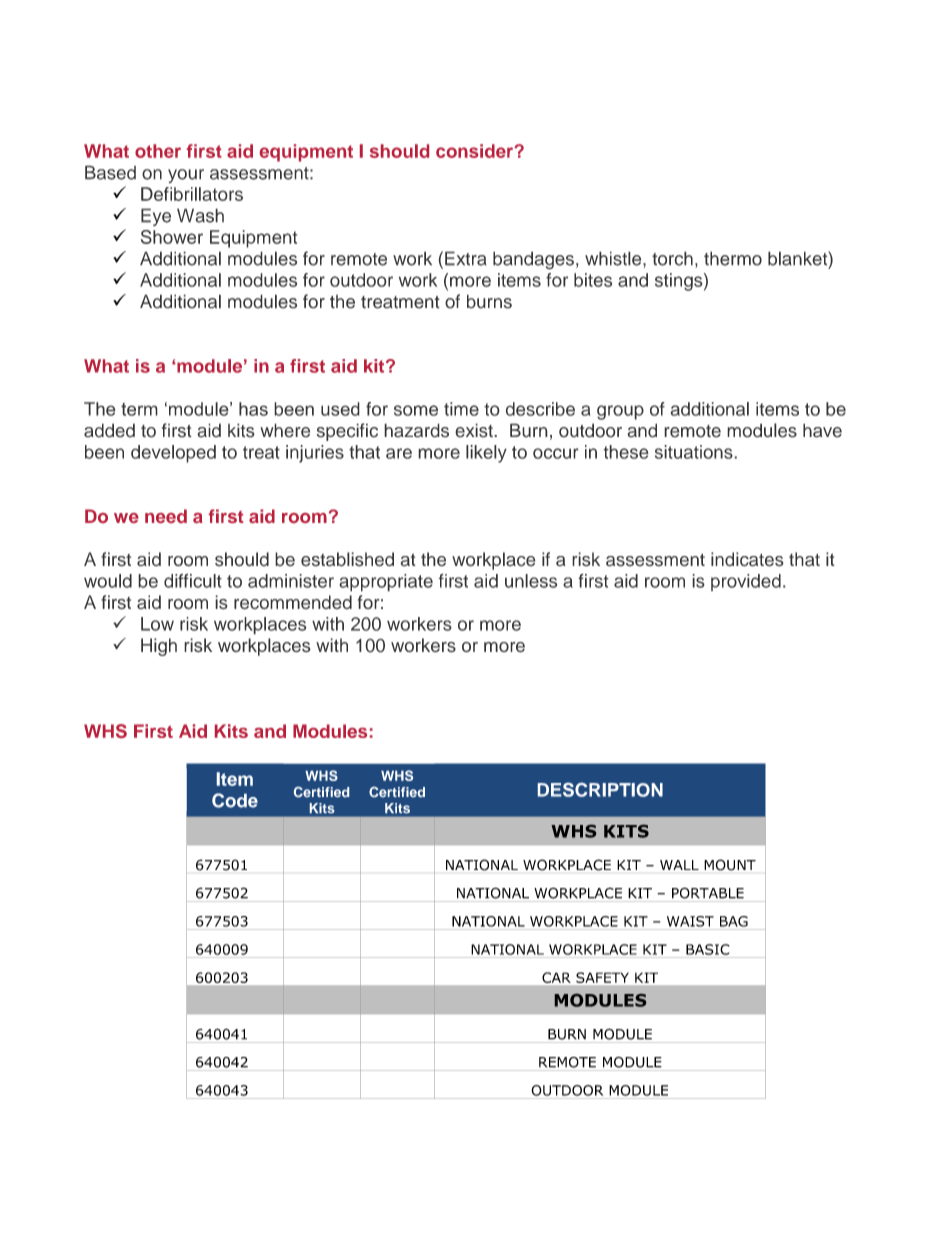 Image resolution: width=952 pixels, height=1233 pixels. Describe the element at coordinates (466, 258) in the page. I see `Extra` at that location.
